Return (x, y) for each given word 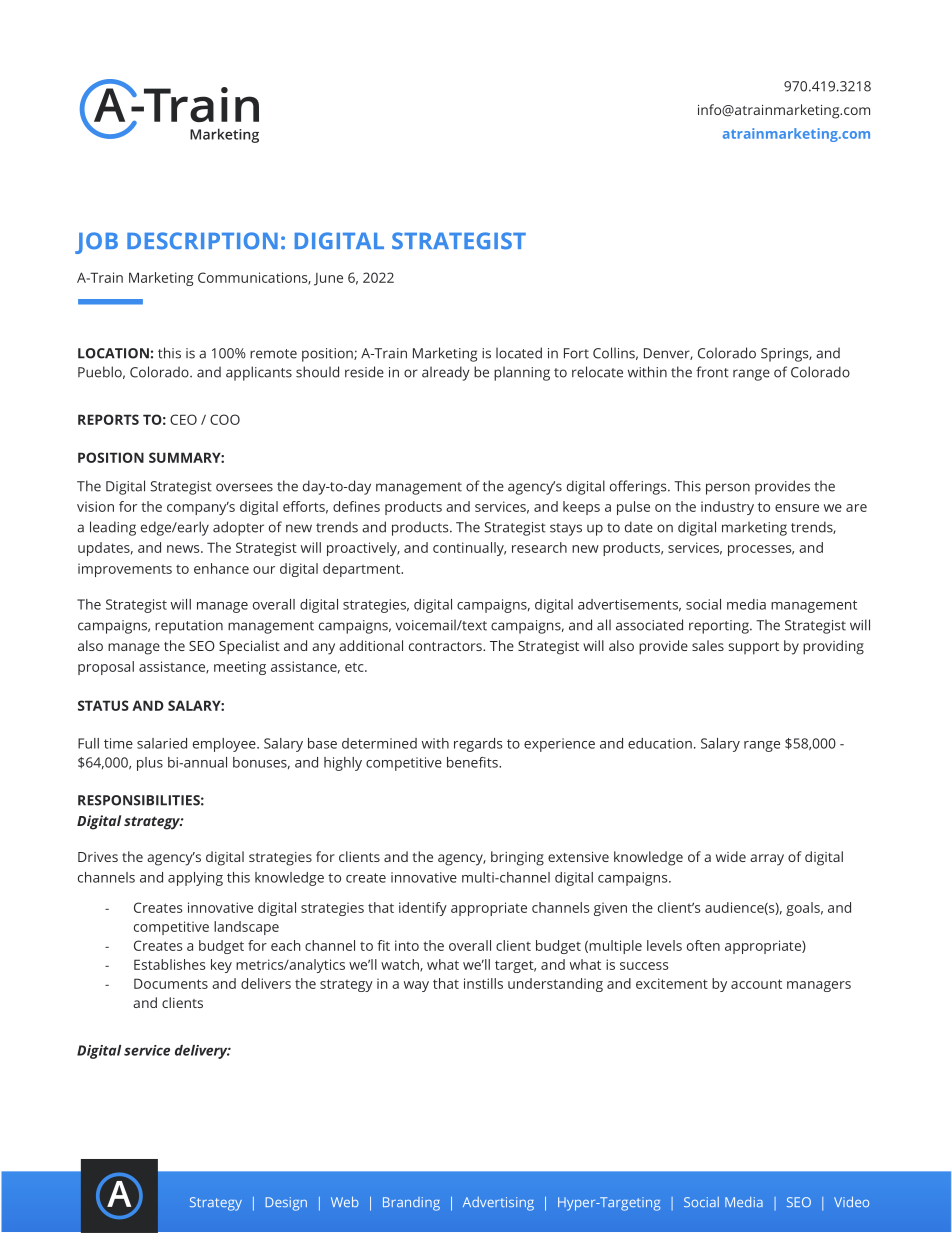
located (519, 353)
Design (286, 1204)
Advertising (498, 1204)
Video (851, 1201)
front (712, 372)
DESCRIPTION (202, 241)
